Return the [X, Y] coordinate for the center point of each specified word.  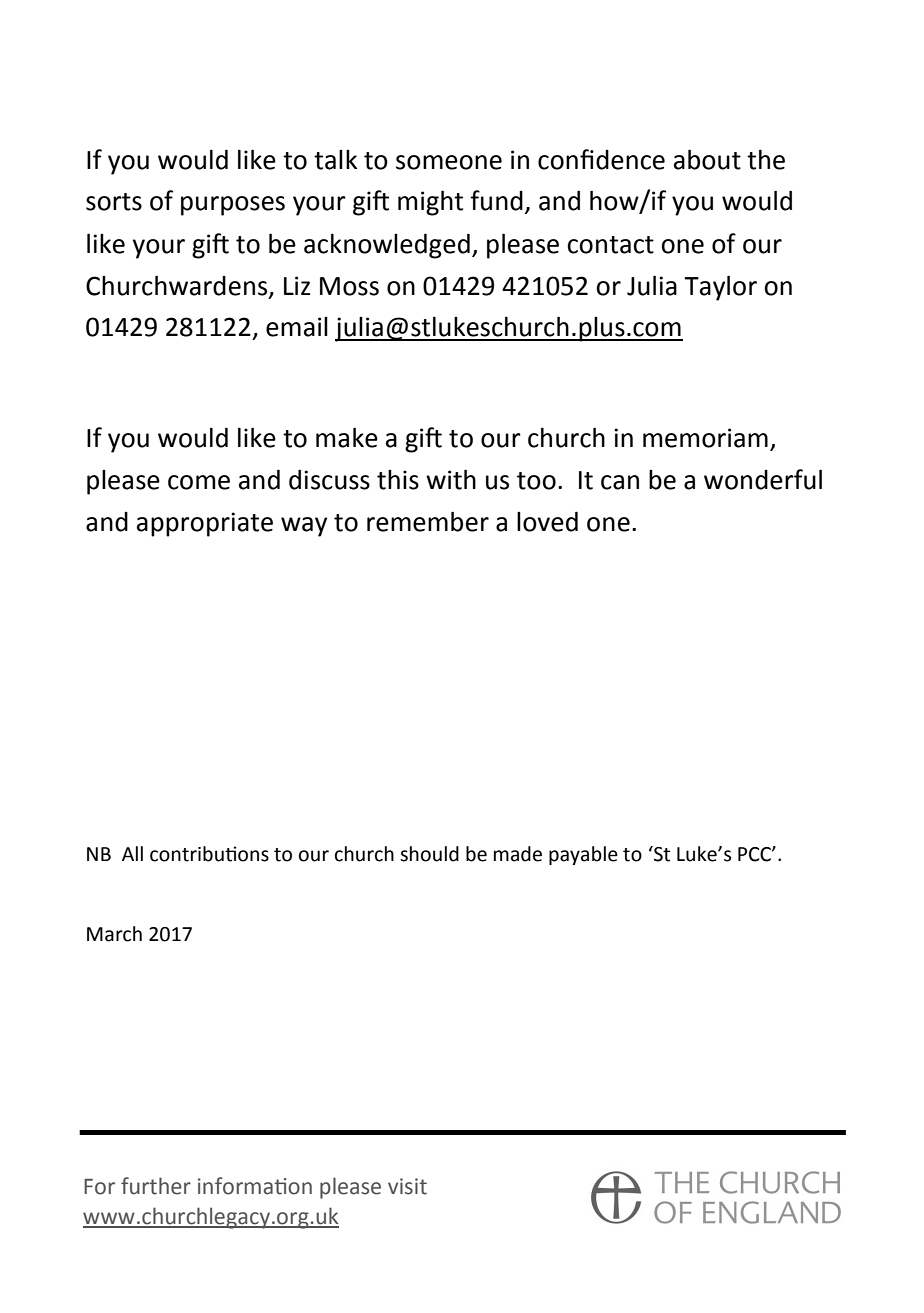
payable [583, 855]
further [156, 1186]
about [707, 159]
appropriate [205, 524]
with [451, 479]
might [430, 203]
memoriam [705, 438]
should [429, 854]
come [199, 482]
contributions [209, 854]
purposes [233, 206]
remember [428, 521]
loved [547, 521]
